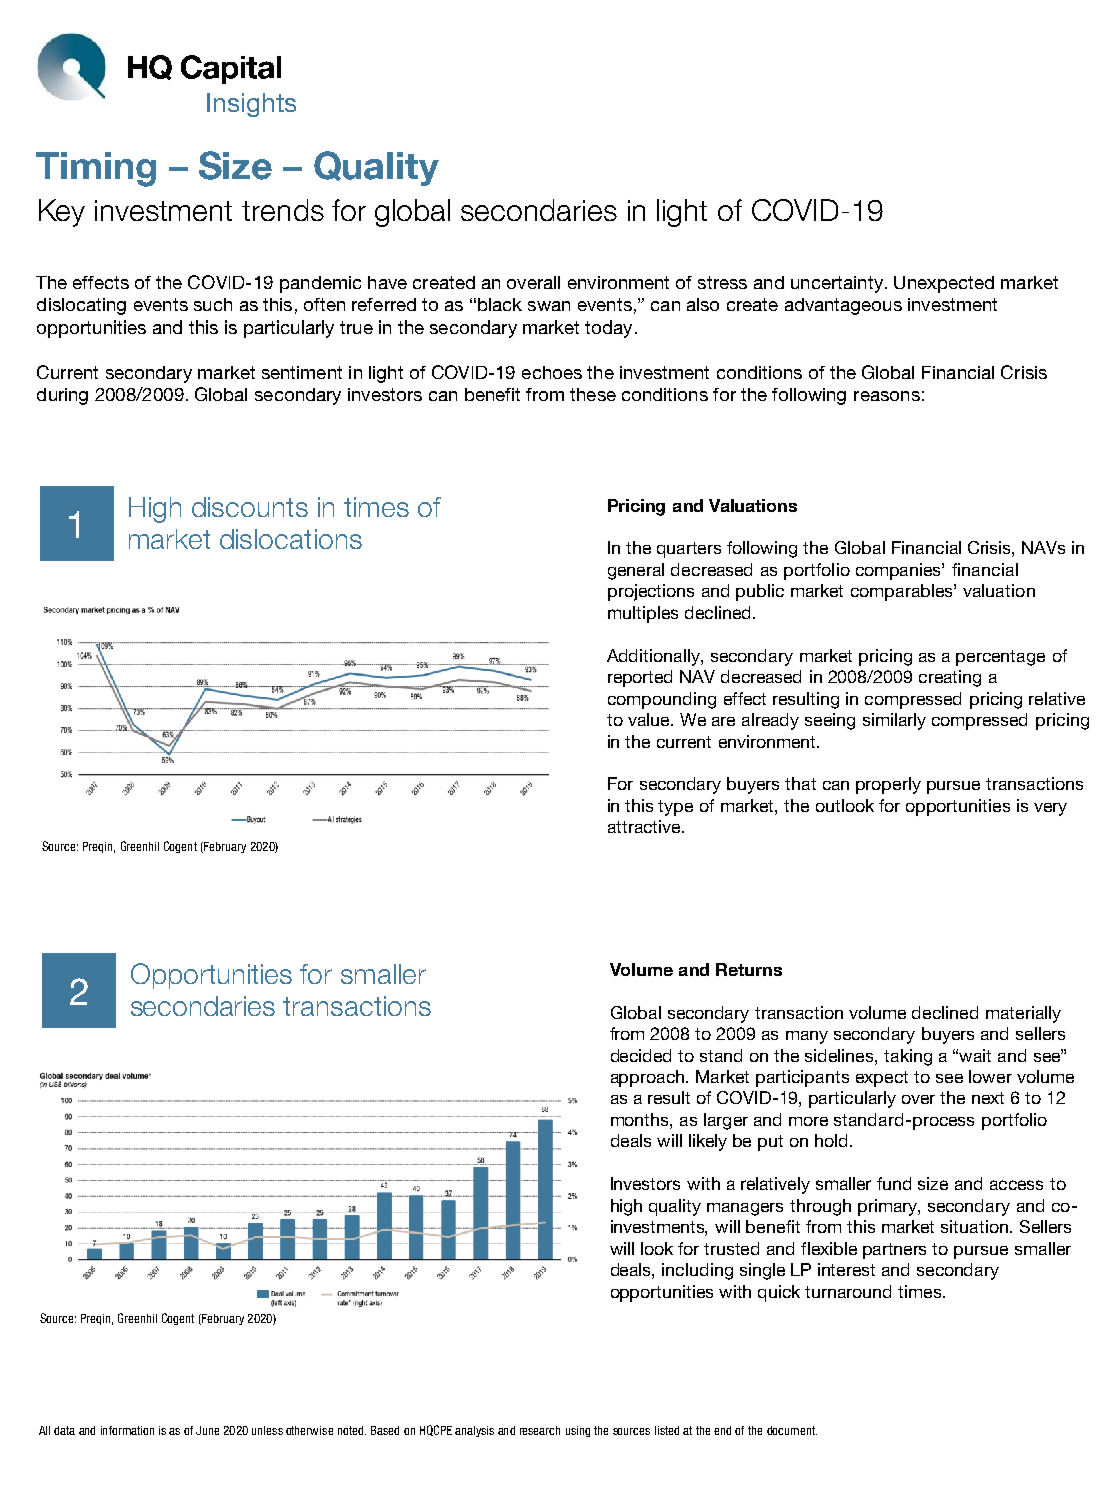  What do you see at coordinates (650, 719) in the document?
I see `value` at bounding box center [650, 719].
